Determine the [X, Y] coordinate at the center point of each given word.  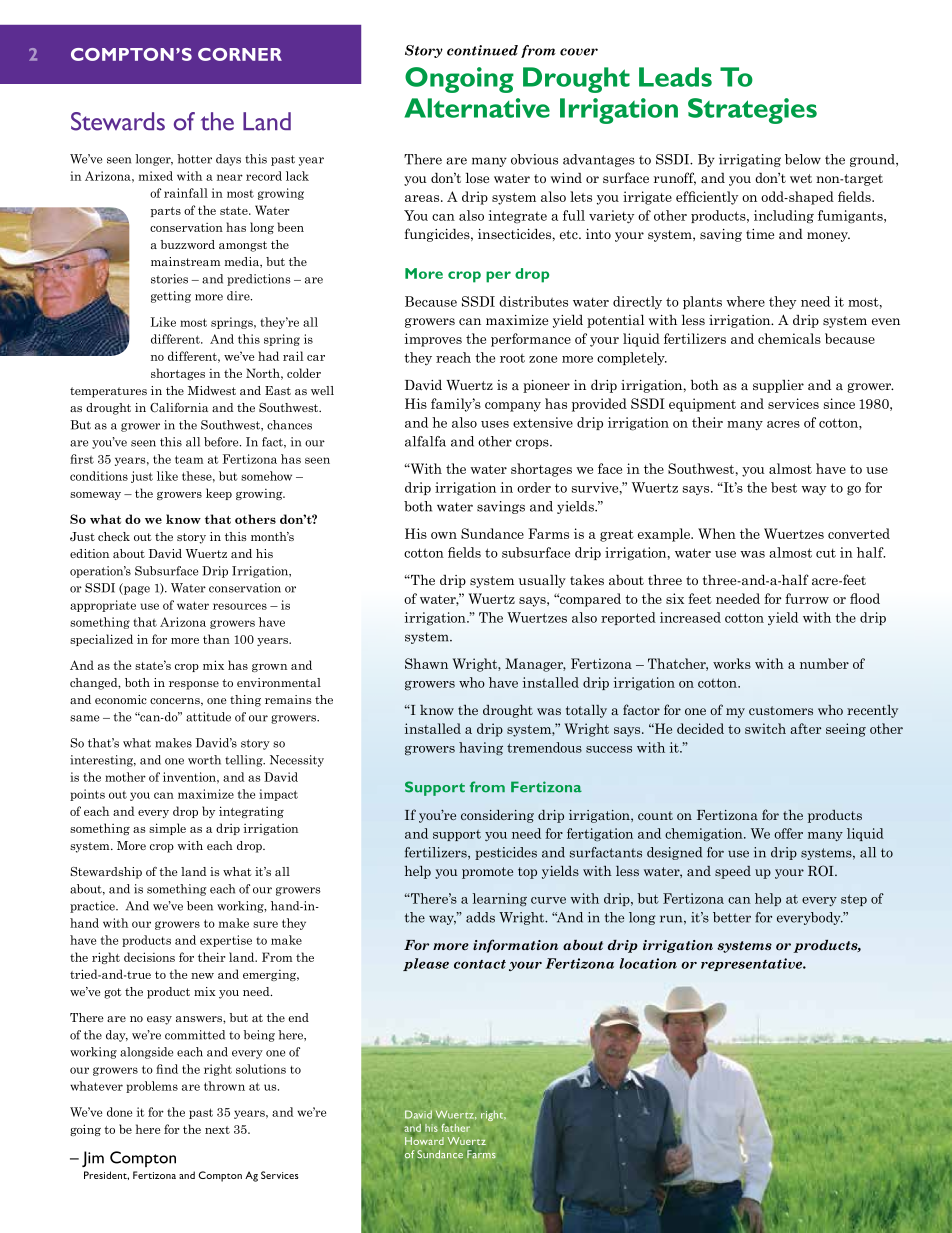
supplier [778, 386]
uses [495, 424]
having [481, 749]
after [805, 728]
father [456, 1128]
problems [152, 1087]
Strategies [752, 111]
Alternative [477, 108]
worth [204, 760]
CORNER [240, 54]
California [179, 408]
